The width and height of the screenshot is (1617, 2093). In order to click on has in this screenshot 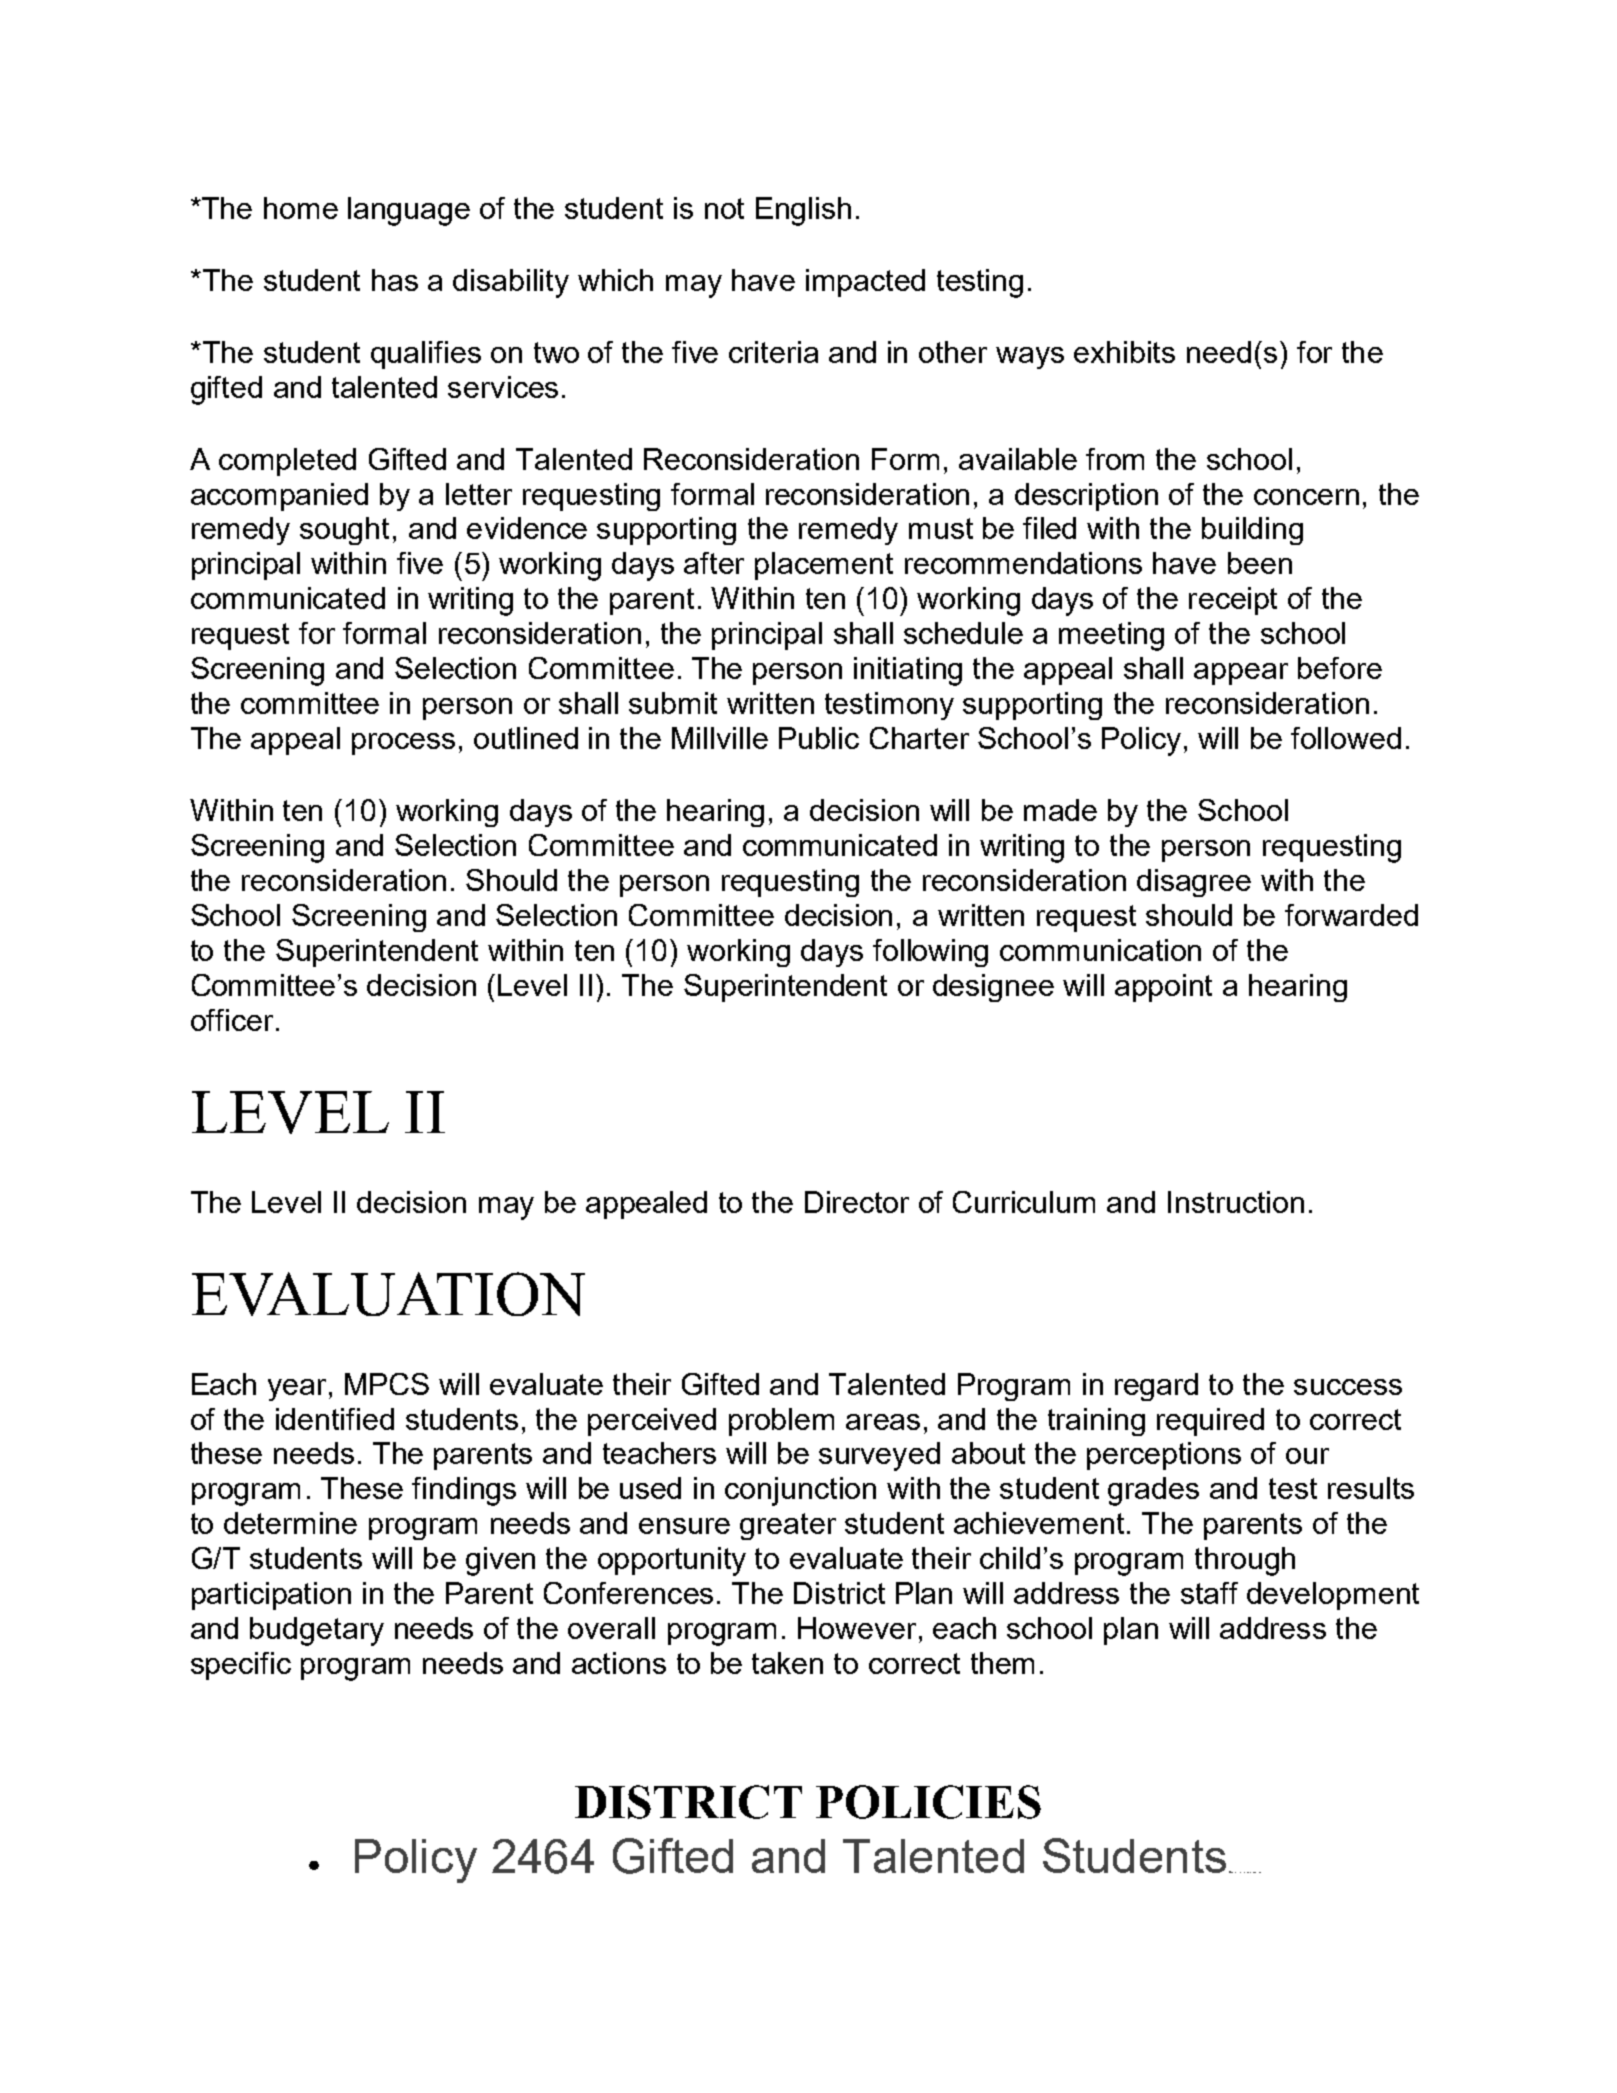, I will do `click(395, 280)`.
